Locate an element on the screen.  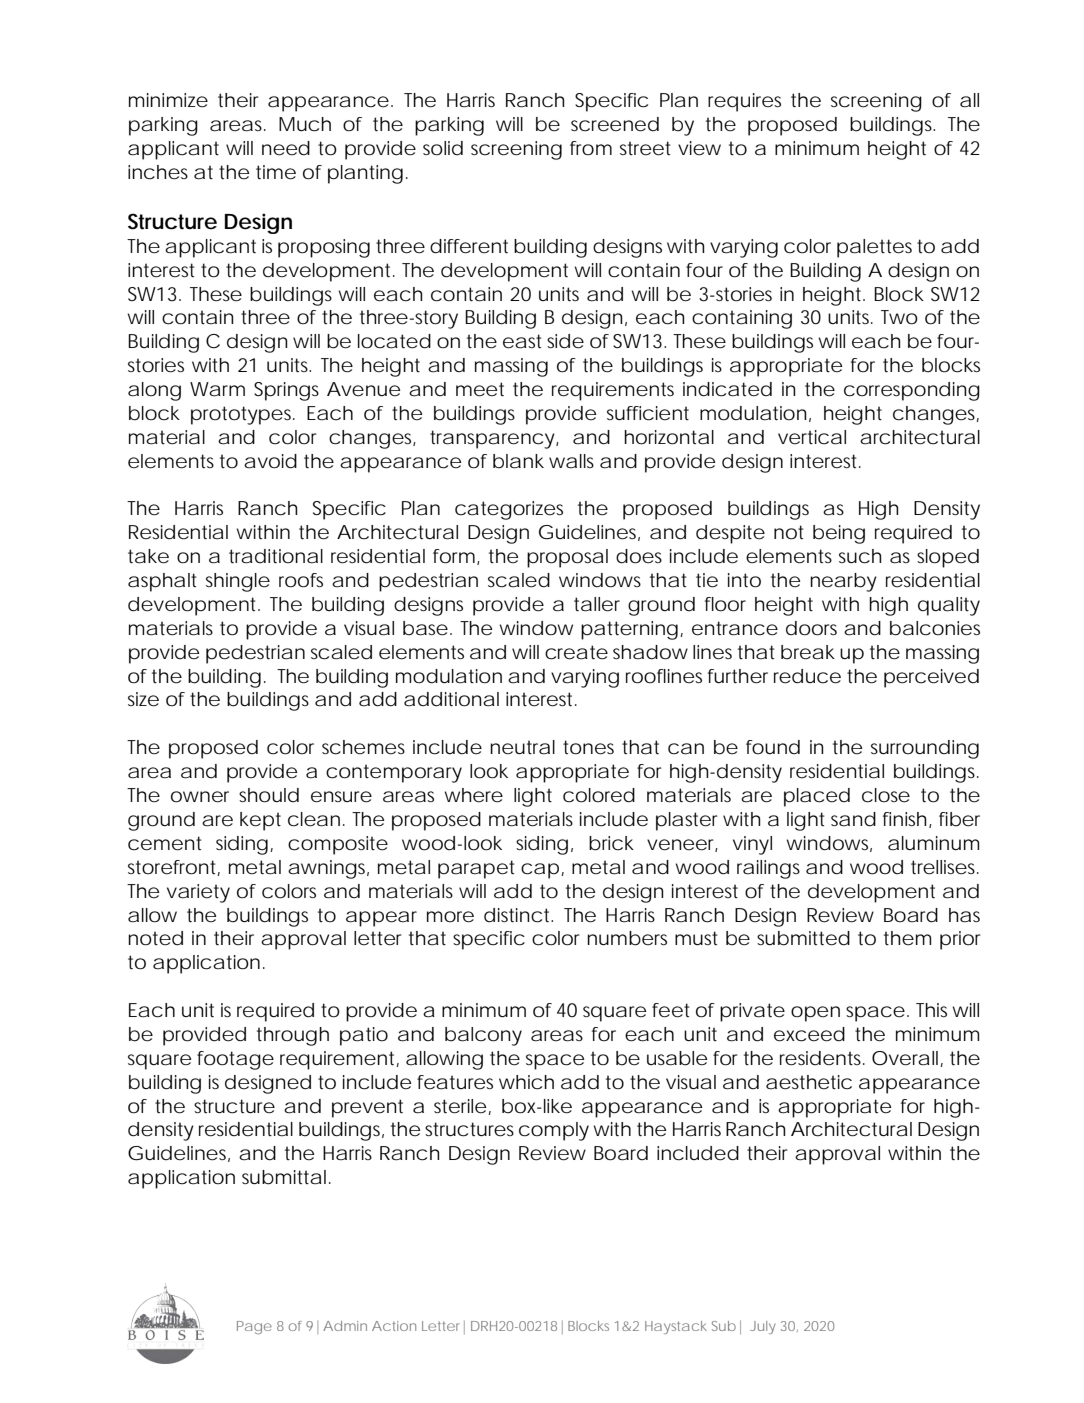
size is located at coordinates (143, 699).
